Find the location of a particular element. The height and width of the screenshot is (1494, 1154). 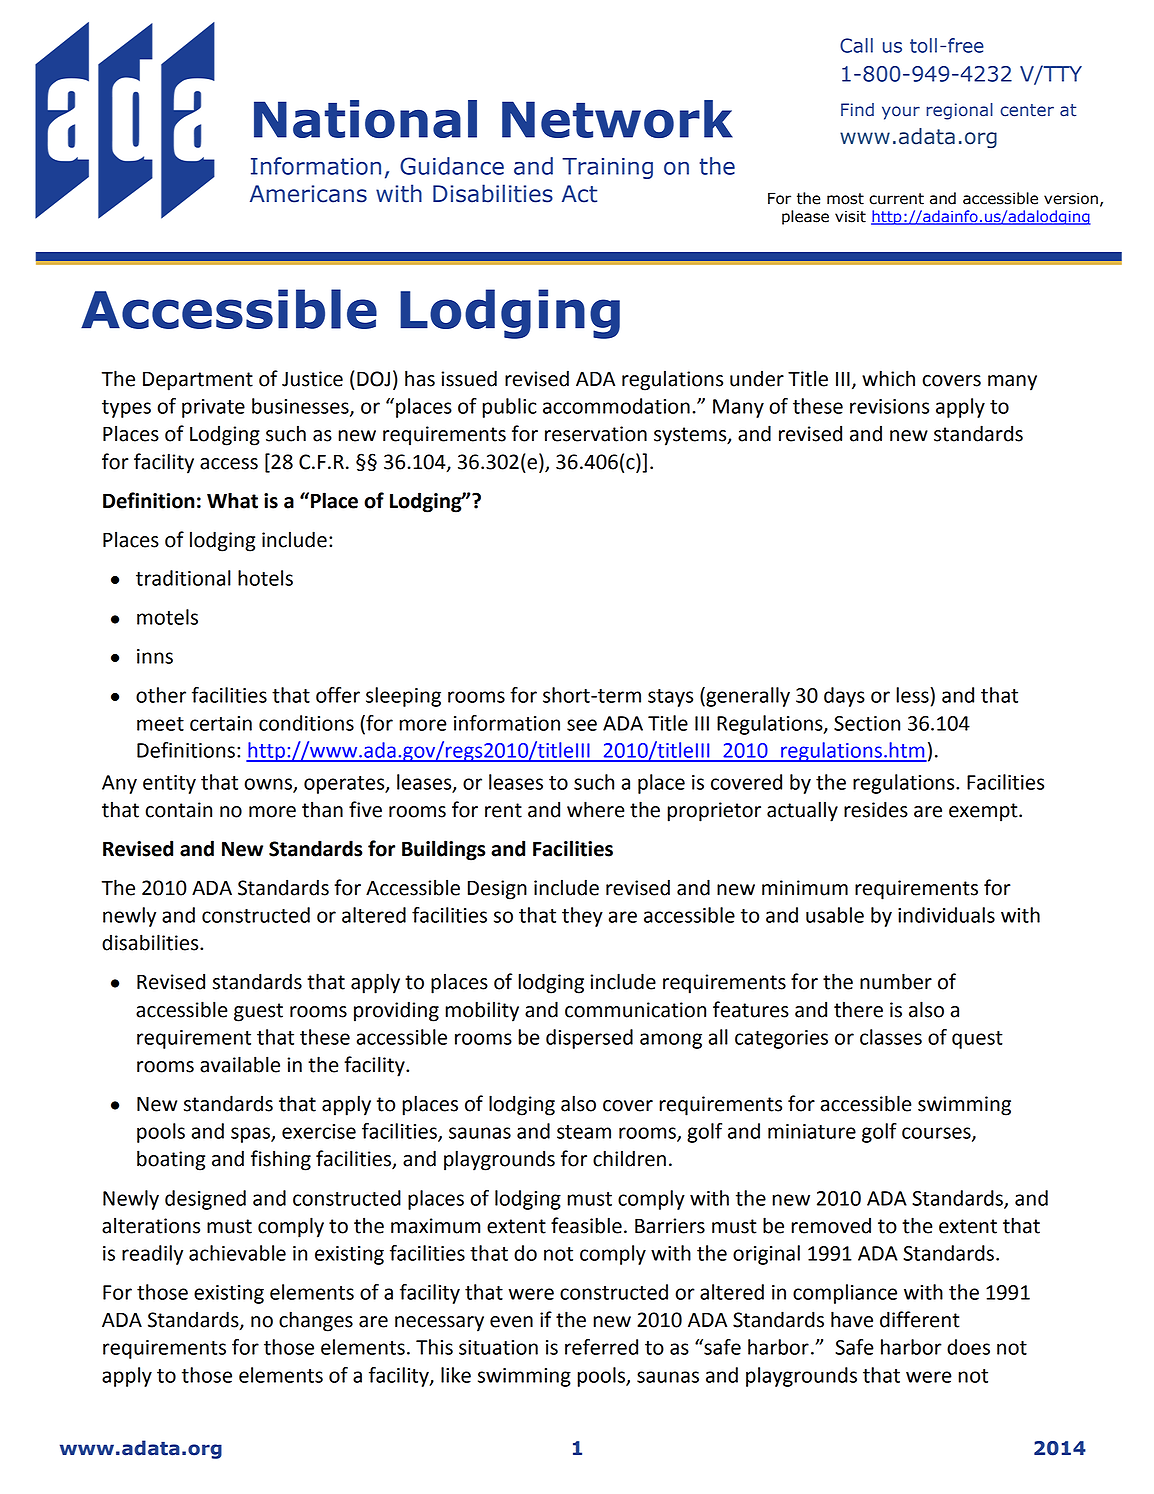

less is located at coordinates (913, 695).
